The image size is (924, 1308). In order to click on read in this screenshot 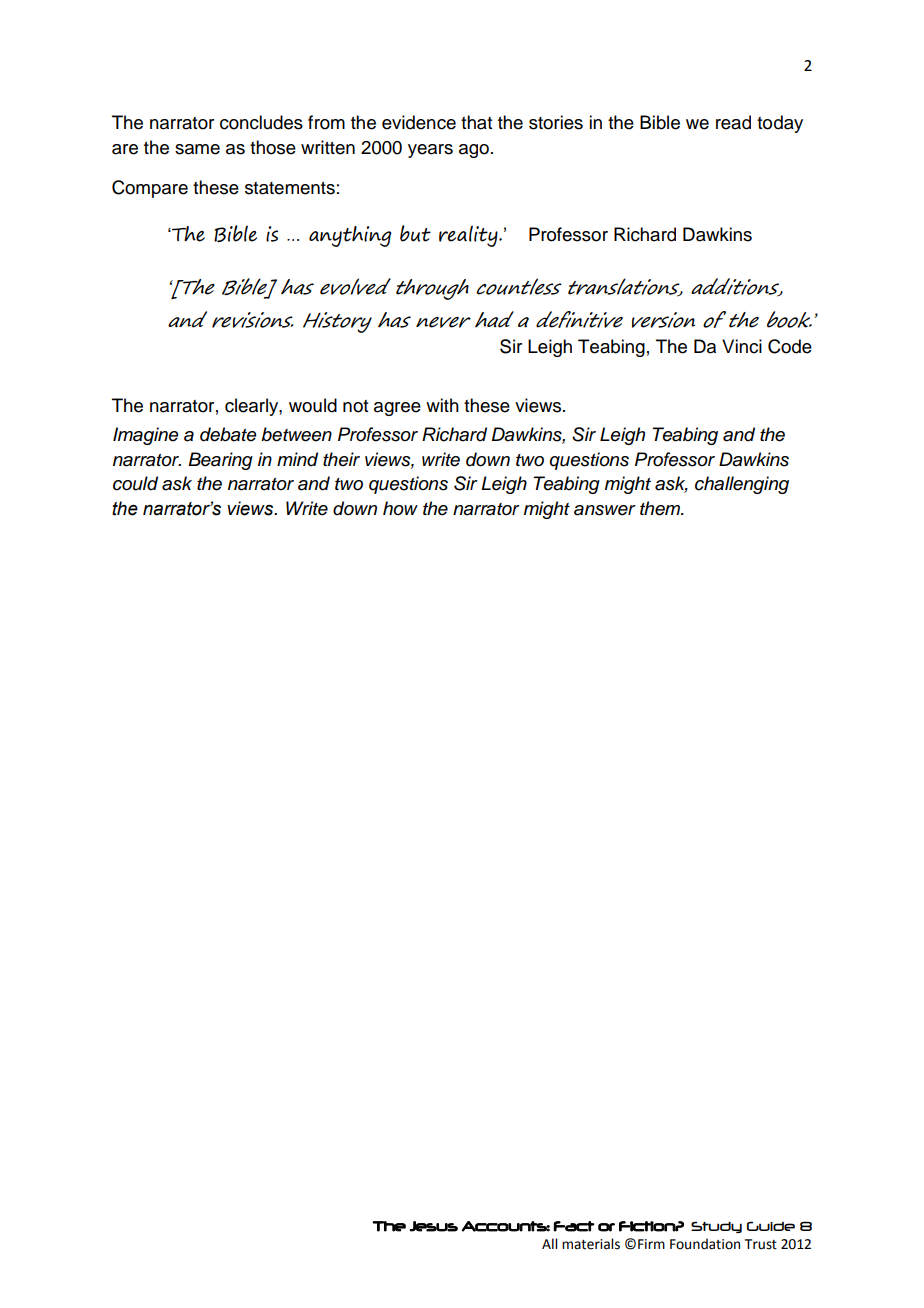, I will do `click(733, 122)`.
